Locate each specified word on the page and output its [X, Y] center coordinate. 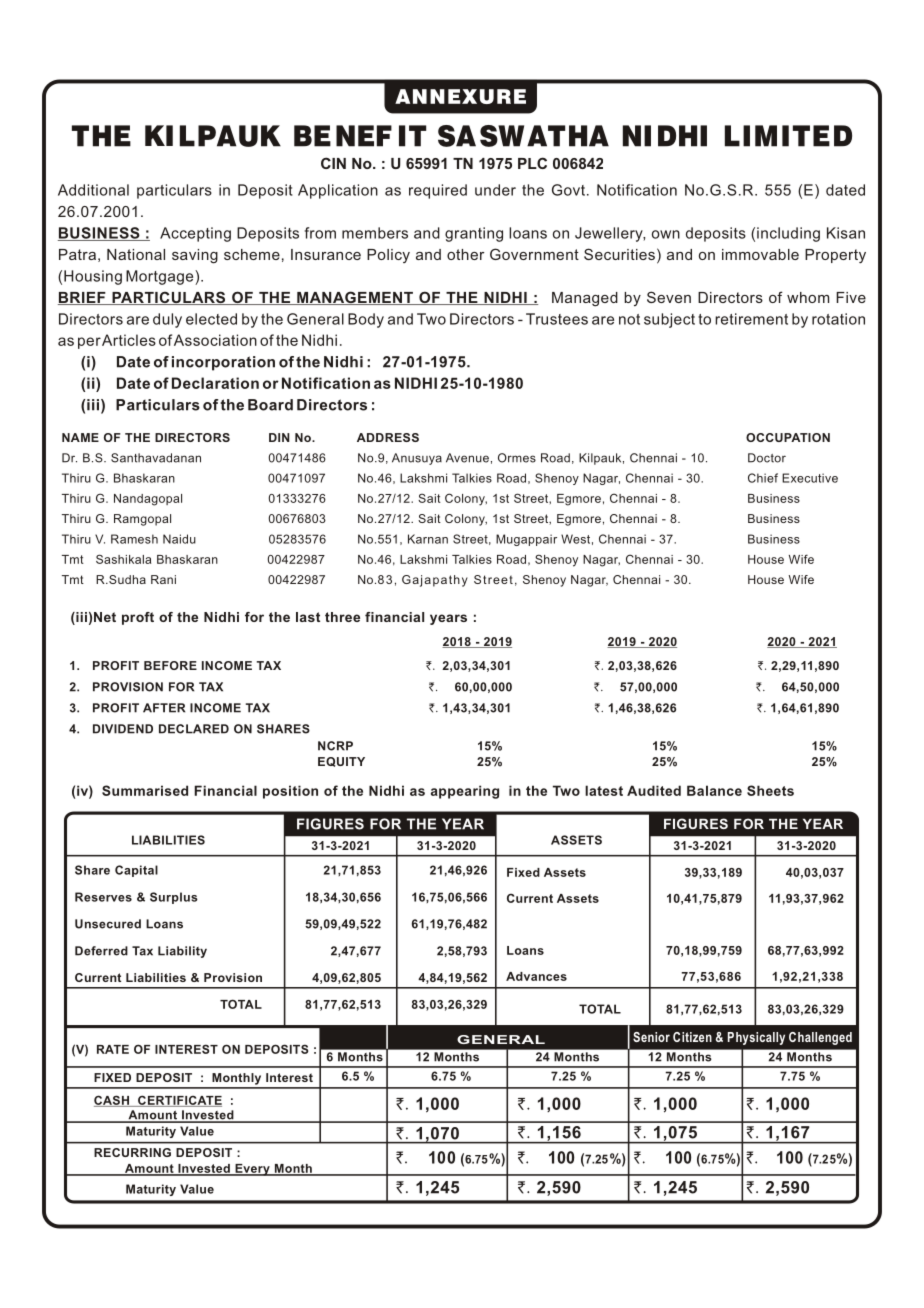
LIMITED [788, 136]
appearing [465, 792]
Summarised [145, 790]
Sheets [770, 790]
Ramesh [134, 539]
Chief [763, 478]
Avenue [467, 458]
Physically [756, 1038]
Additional [93, 190]
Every [252, 1170]
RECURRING [132, 1152]
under [495, 190]
